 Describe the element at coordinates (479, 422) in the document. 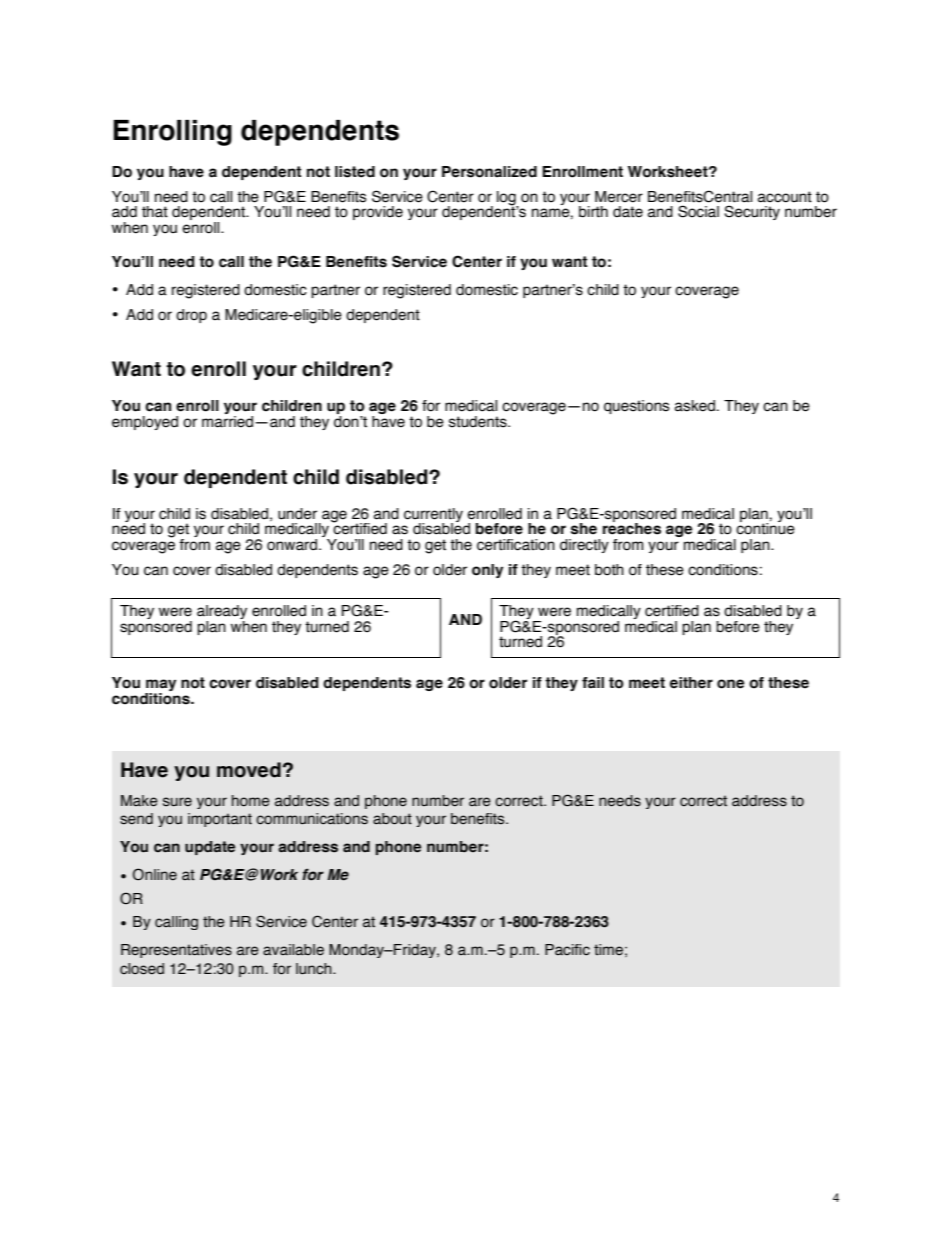

I see `students` at that location.
